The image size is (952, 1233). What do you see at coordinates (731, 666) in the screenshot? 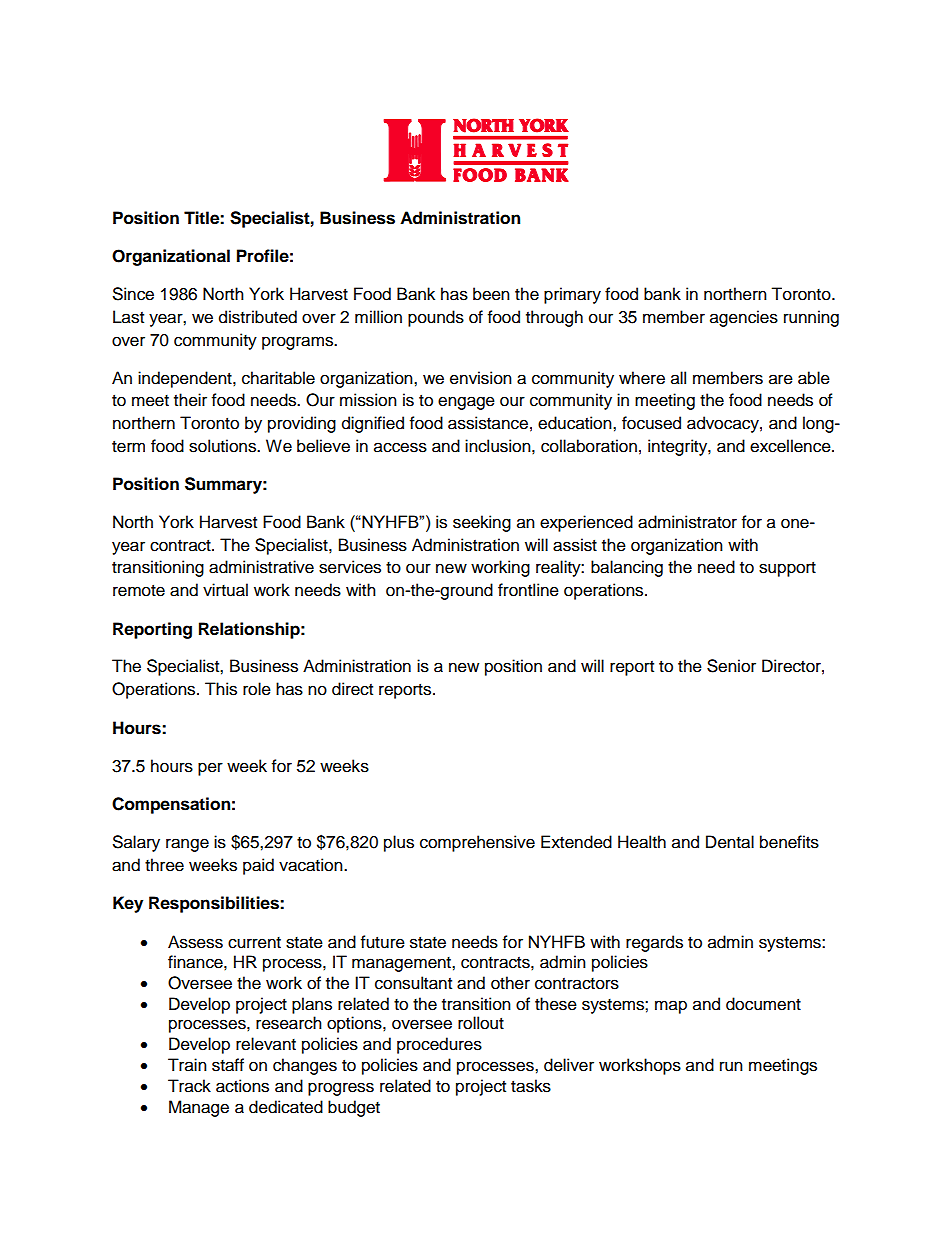
I see `Senior` at bounding box center [731, 666].
